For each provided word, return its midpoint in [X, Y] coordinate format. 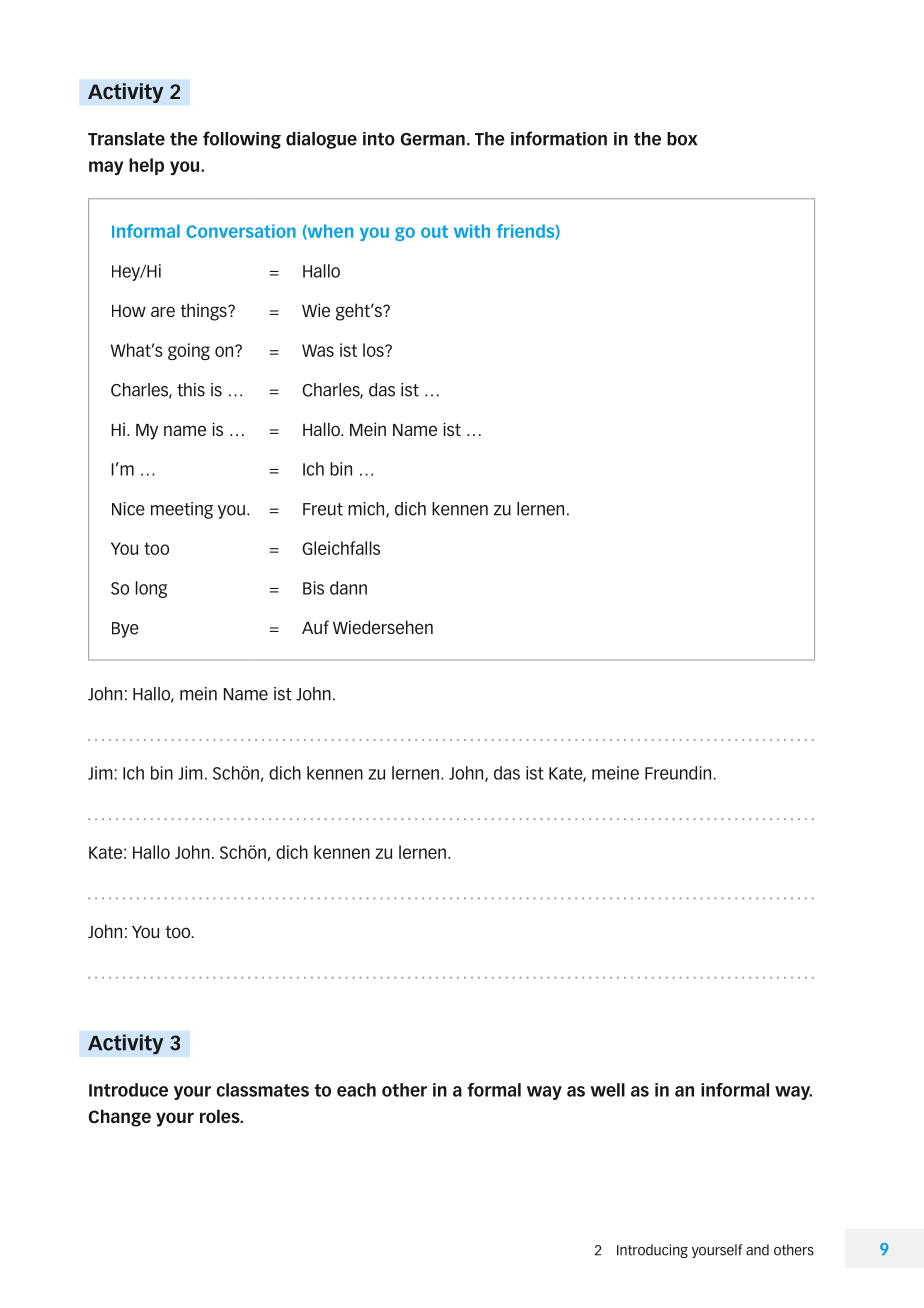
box [682, 139]
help [146, 166]
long [151, 589]
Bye [125, 630]
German [432, 139]
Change [120, 1118]
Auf [315, 627]
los [374, 350]
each [356, 1090]
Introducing [652, 1251]
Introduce [128, 1090]
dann [348, 588]
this [191, 390]
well [607, 1090]
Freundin [679, 773]
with [472, 231]
